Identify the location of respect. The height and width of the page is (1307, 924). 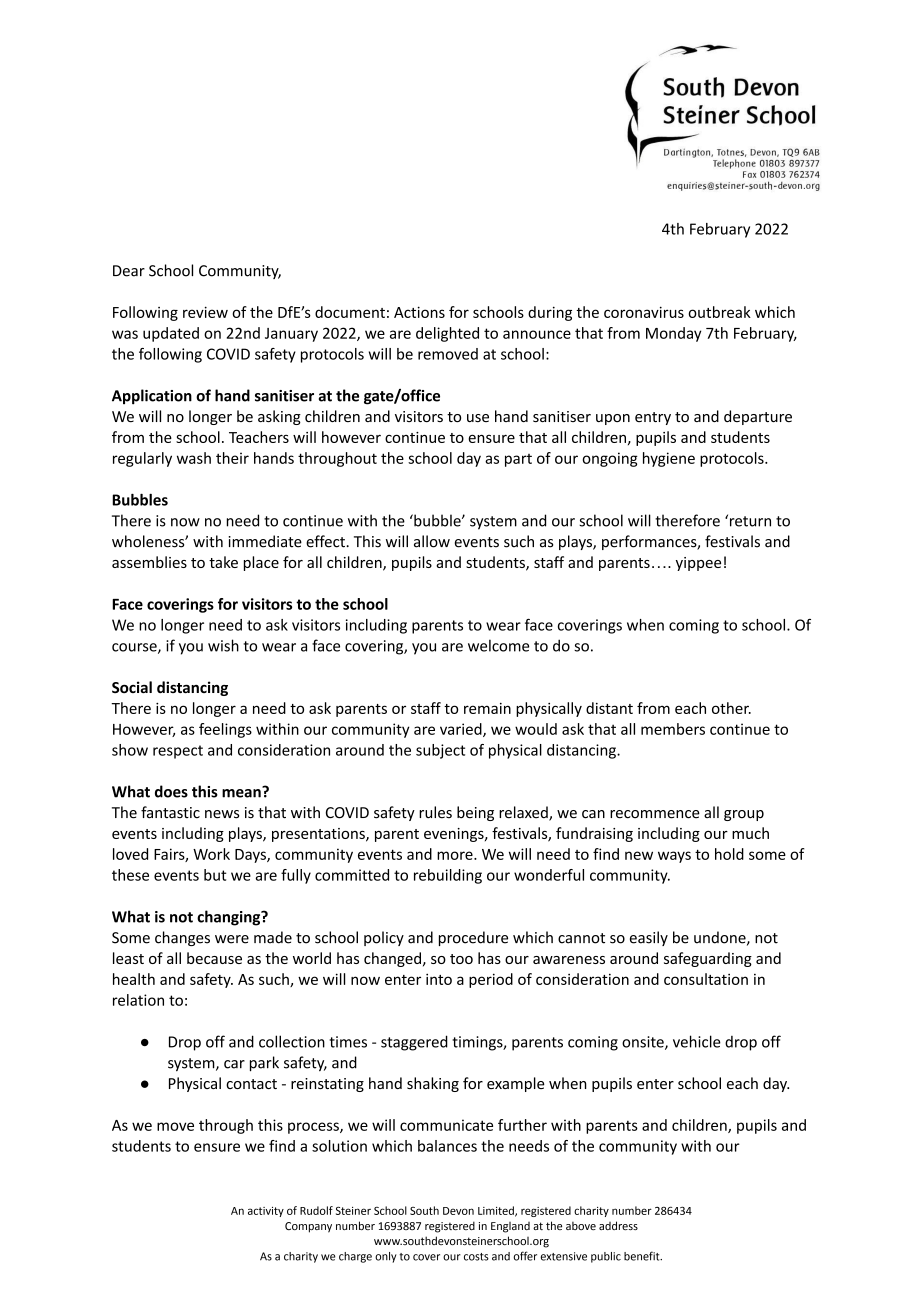
(178, 752).
